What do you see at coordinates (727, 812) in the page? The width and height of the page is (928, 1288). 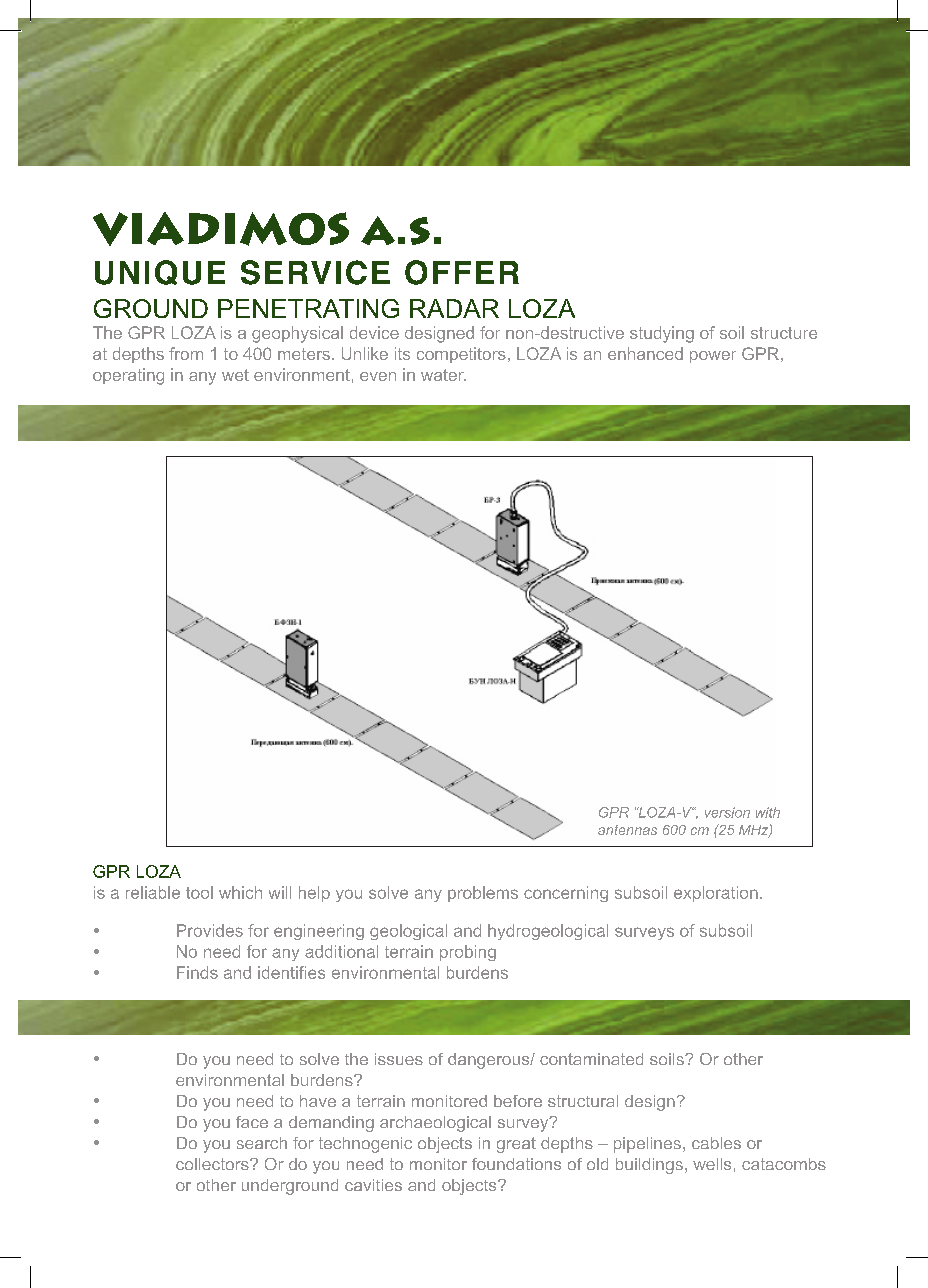 I see `version` at bounding box center [727, 812].
